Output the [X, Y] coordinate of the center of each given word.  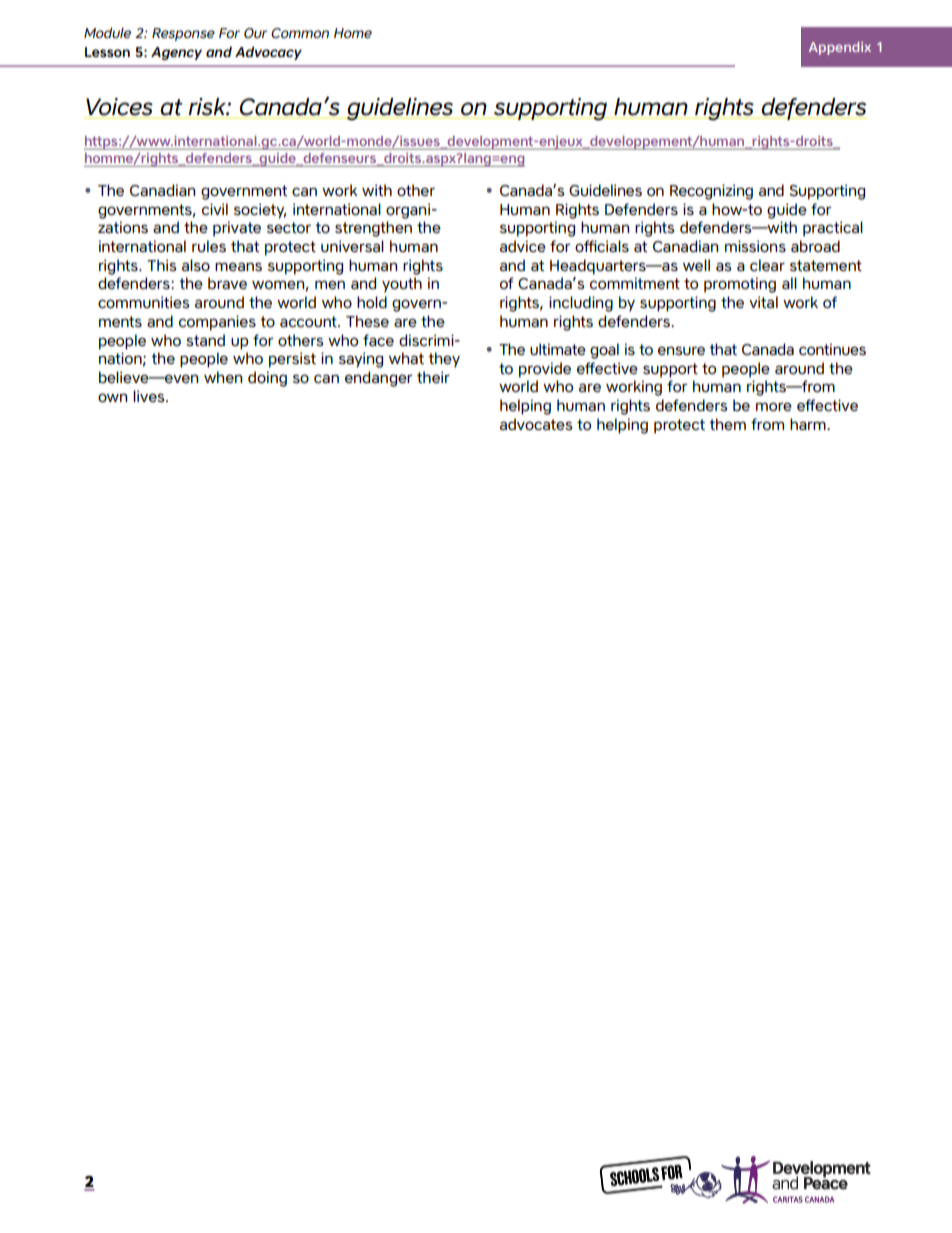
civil [215, 209]
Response [183, 34]
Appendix [840, 48]
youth [402, 285]
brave [227, 283]
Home [353, 33]
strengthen [373, 229]
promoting [740, 285]
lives [150, 396]
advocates [536, 424]
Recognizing [711, 192]
